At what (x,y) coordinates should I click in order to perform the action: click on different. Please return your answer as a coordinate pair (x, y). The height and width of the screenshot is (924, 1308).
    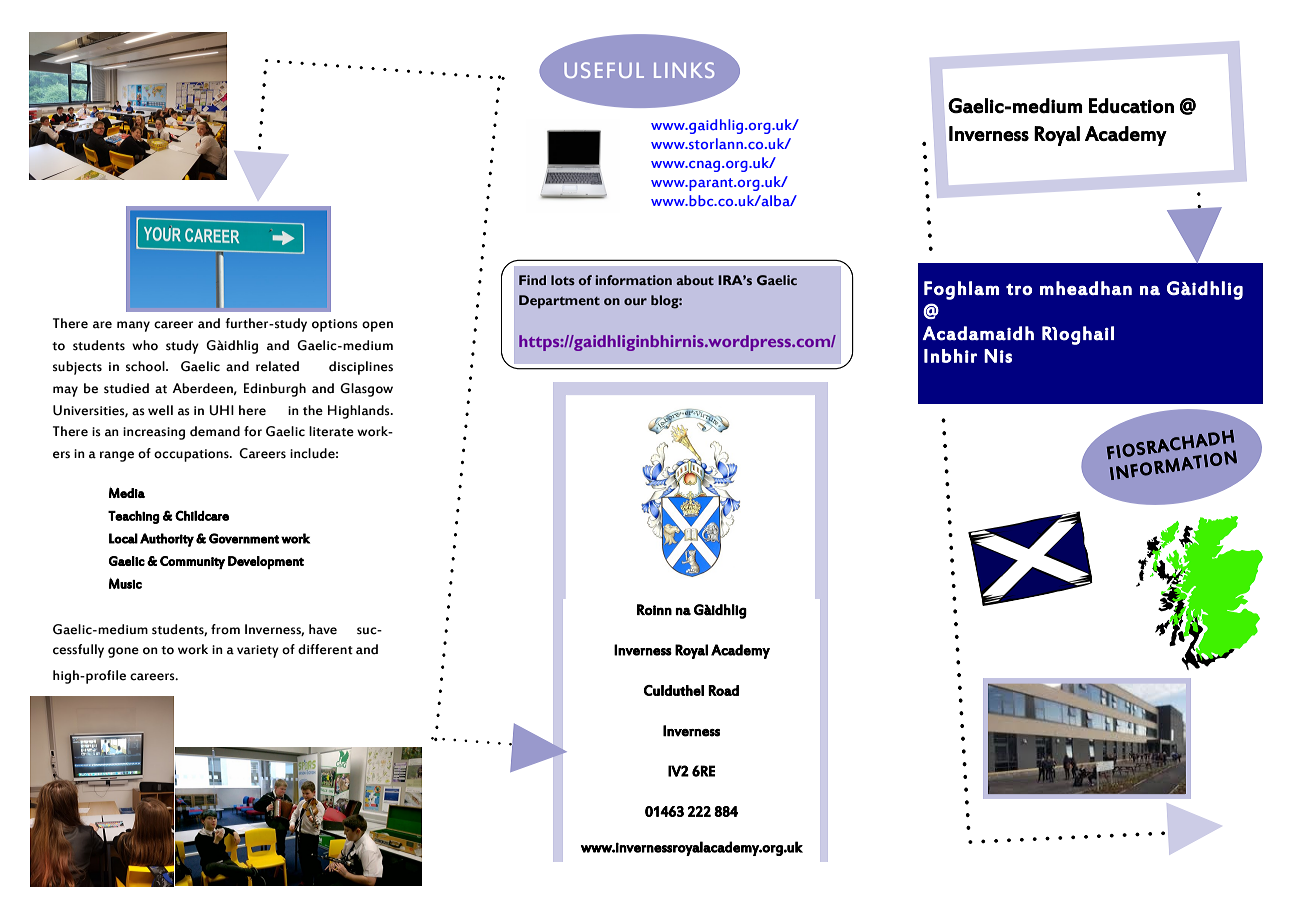
    Looking at the image, I should click on (325, 649).
